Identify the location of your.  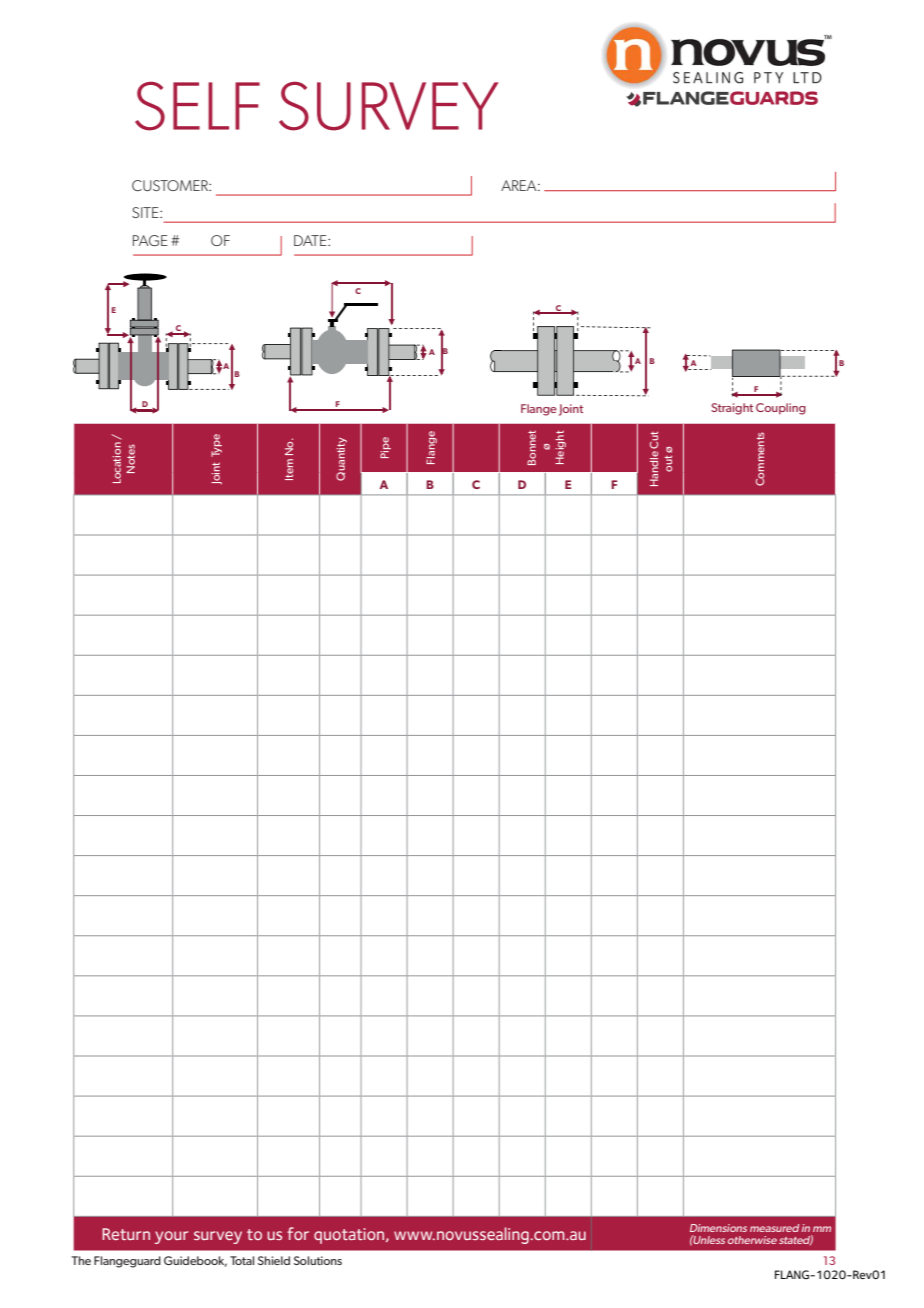
(171, 1237).
